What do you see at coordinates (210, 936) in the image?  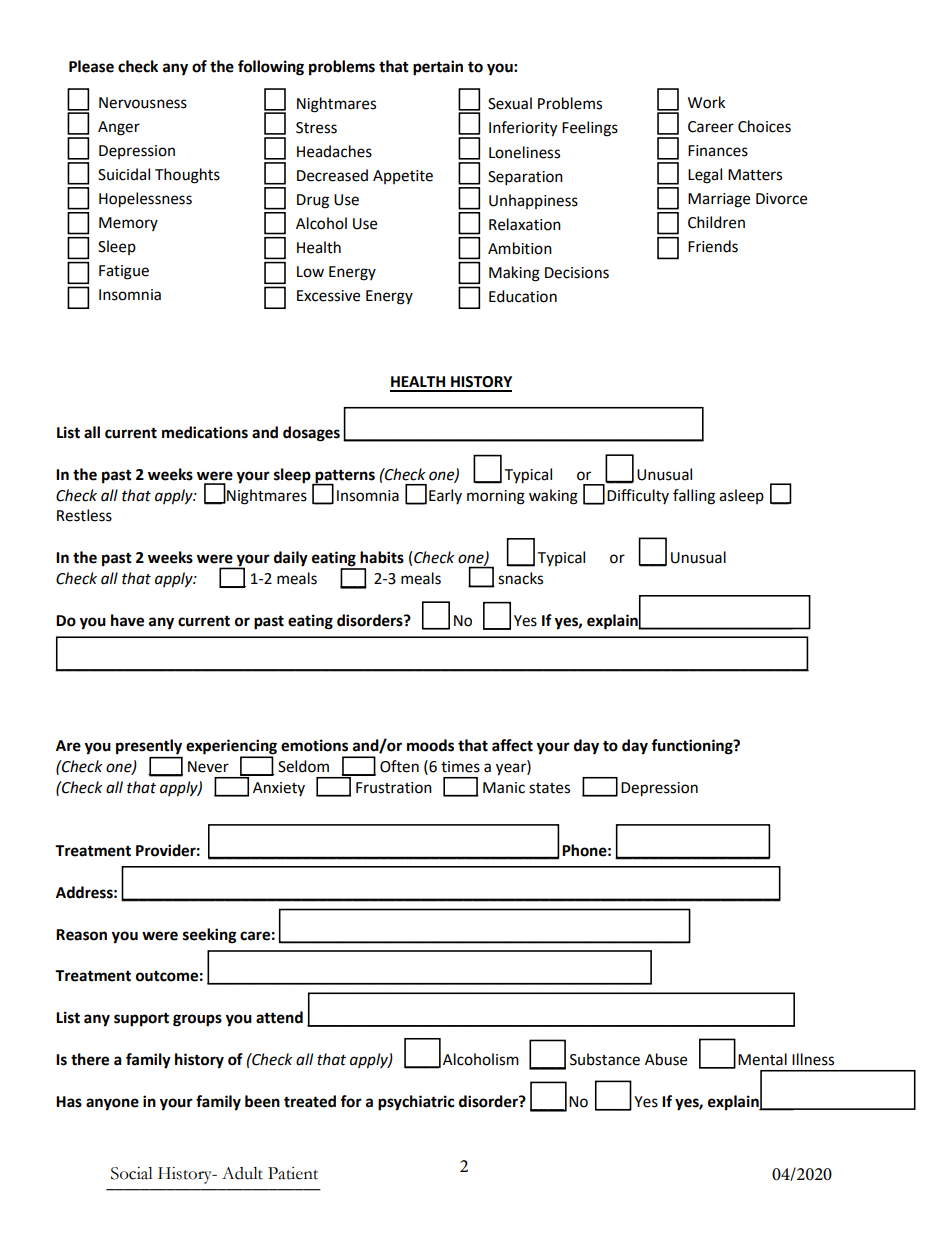 I see `seeking` at bounding box center [210, 936].
